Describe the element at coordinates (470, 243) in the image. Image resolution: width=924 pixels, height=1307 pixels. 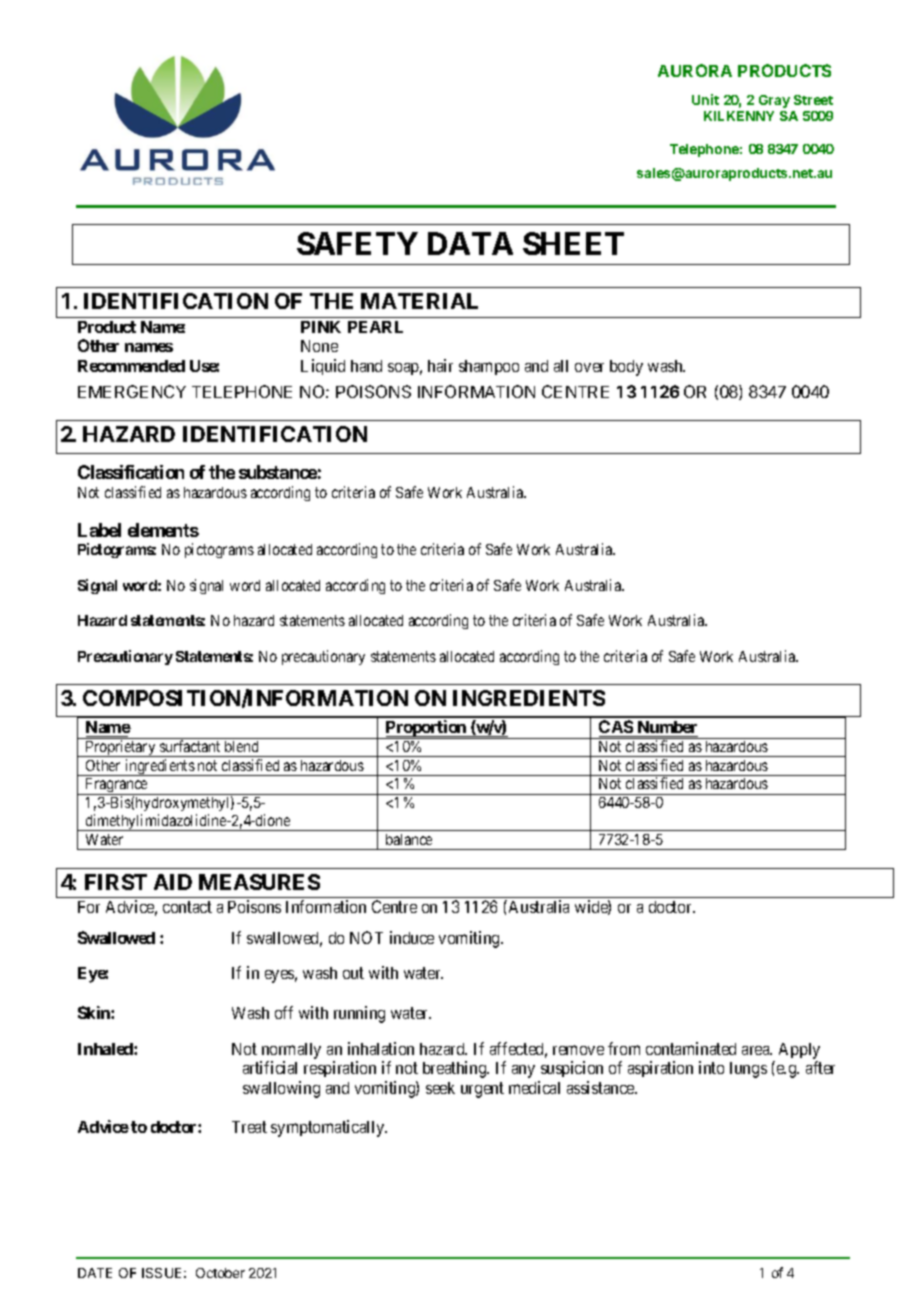
I see `DATA` at that location.
